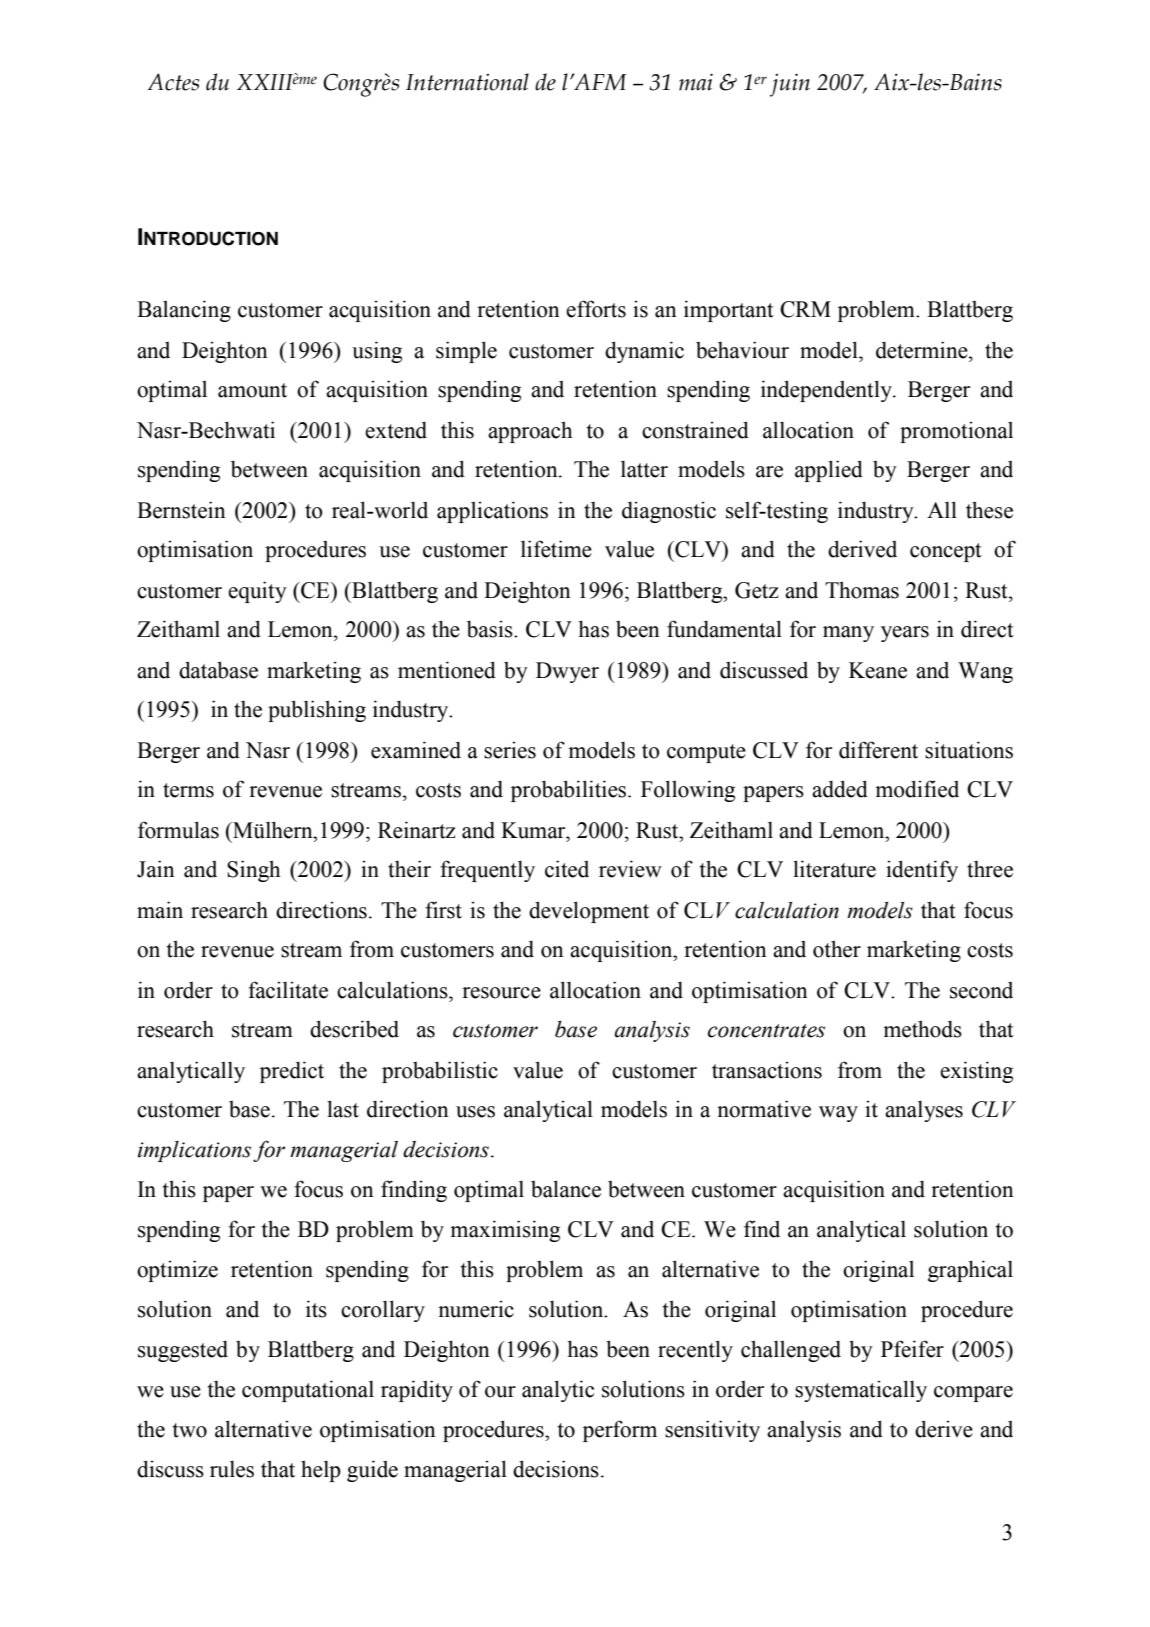  I want to click on resource, so click(501, 993).
